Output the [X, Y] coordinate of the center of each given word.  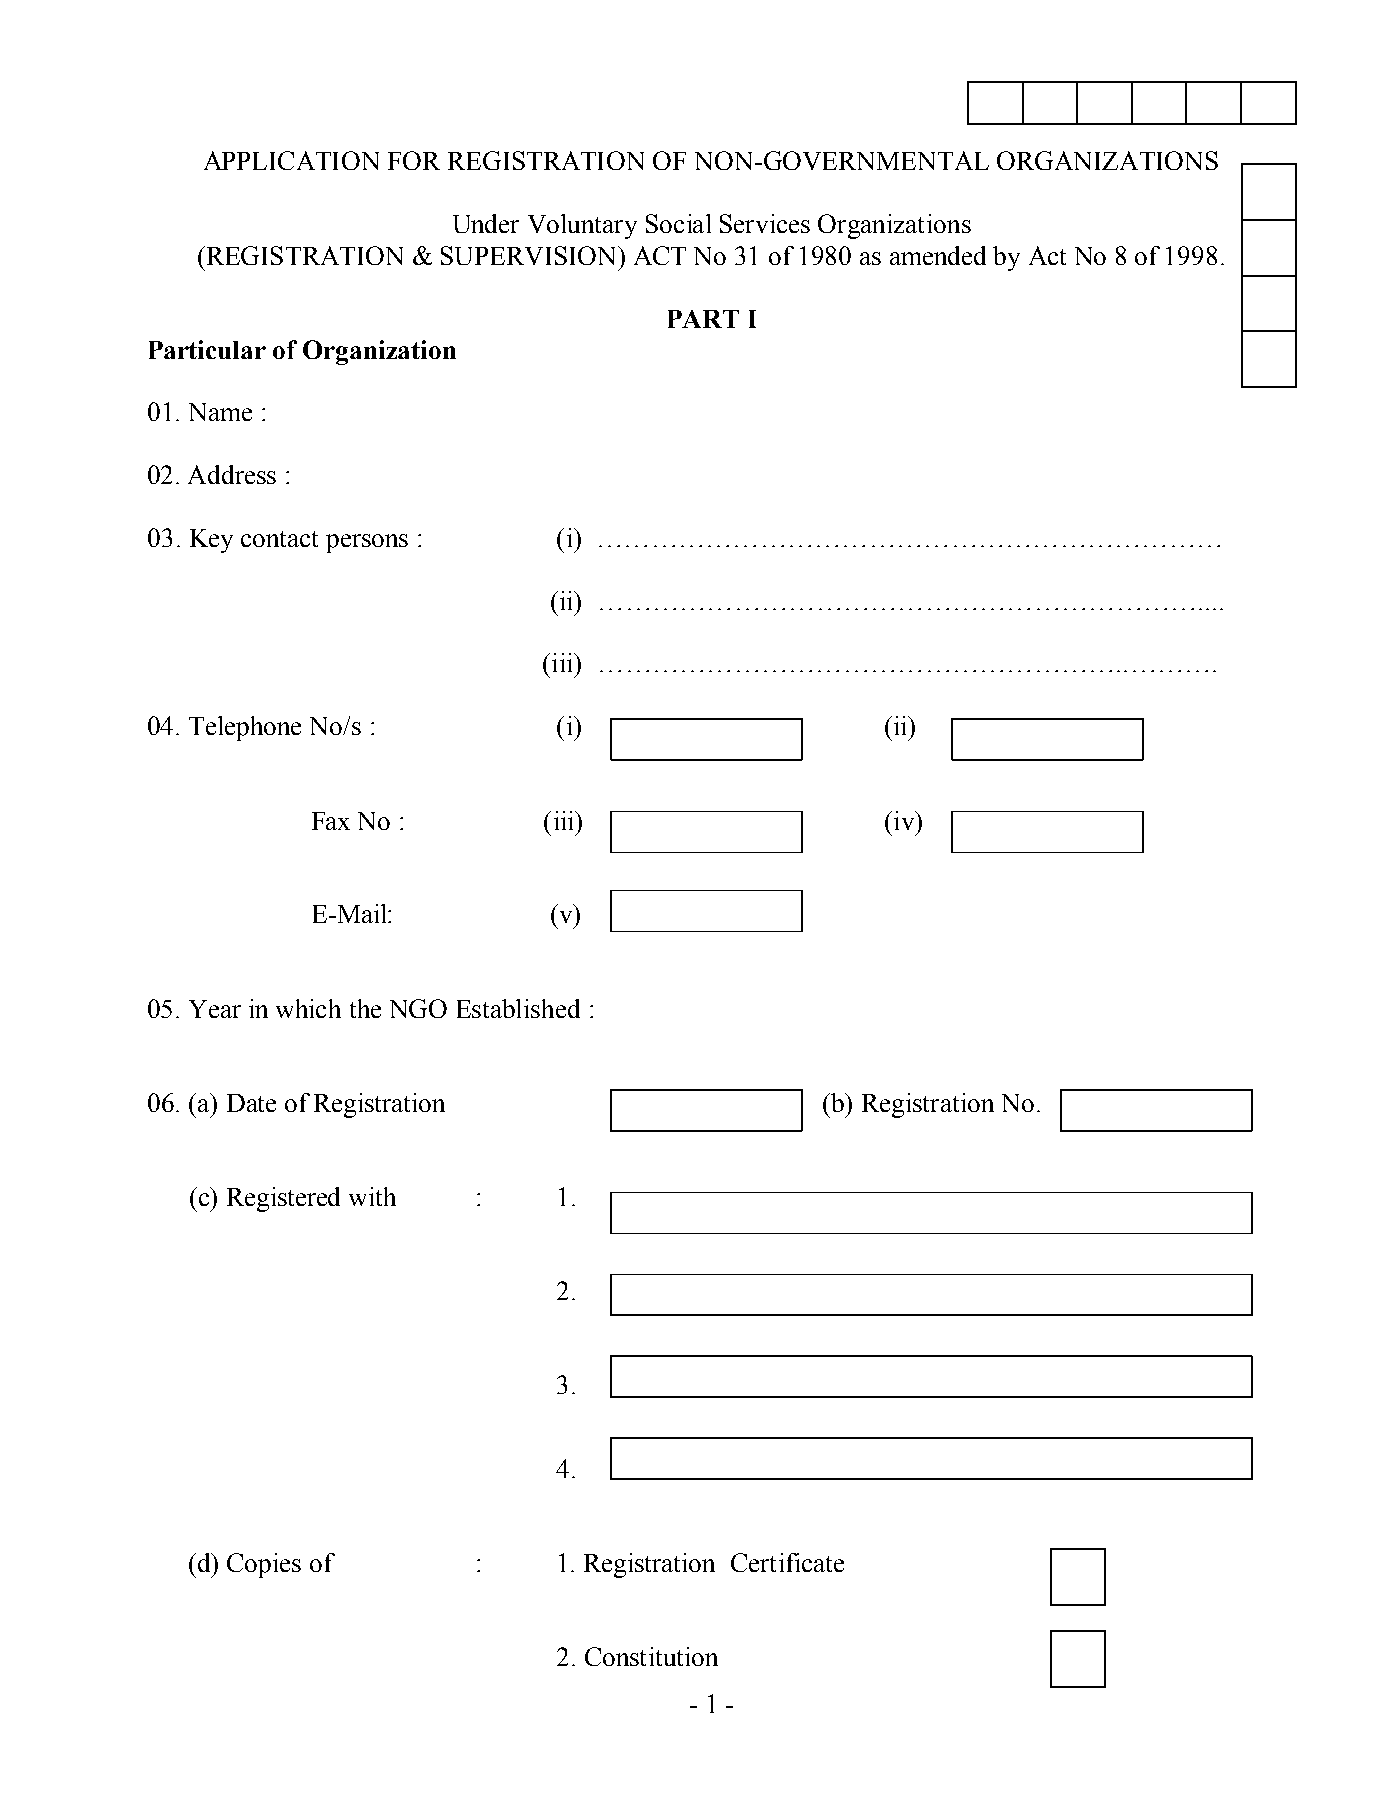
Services [765, 223]
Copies [264, 1565]
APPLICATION [291, 160]
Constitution [651, 1656]
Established [518, 1008]
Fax [331, 821]
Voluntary [582, 226]
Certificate [787, 1562]
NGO [418, 1008]
